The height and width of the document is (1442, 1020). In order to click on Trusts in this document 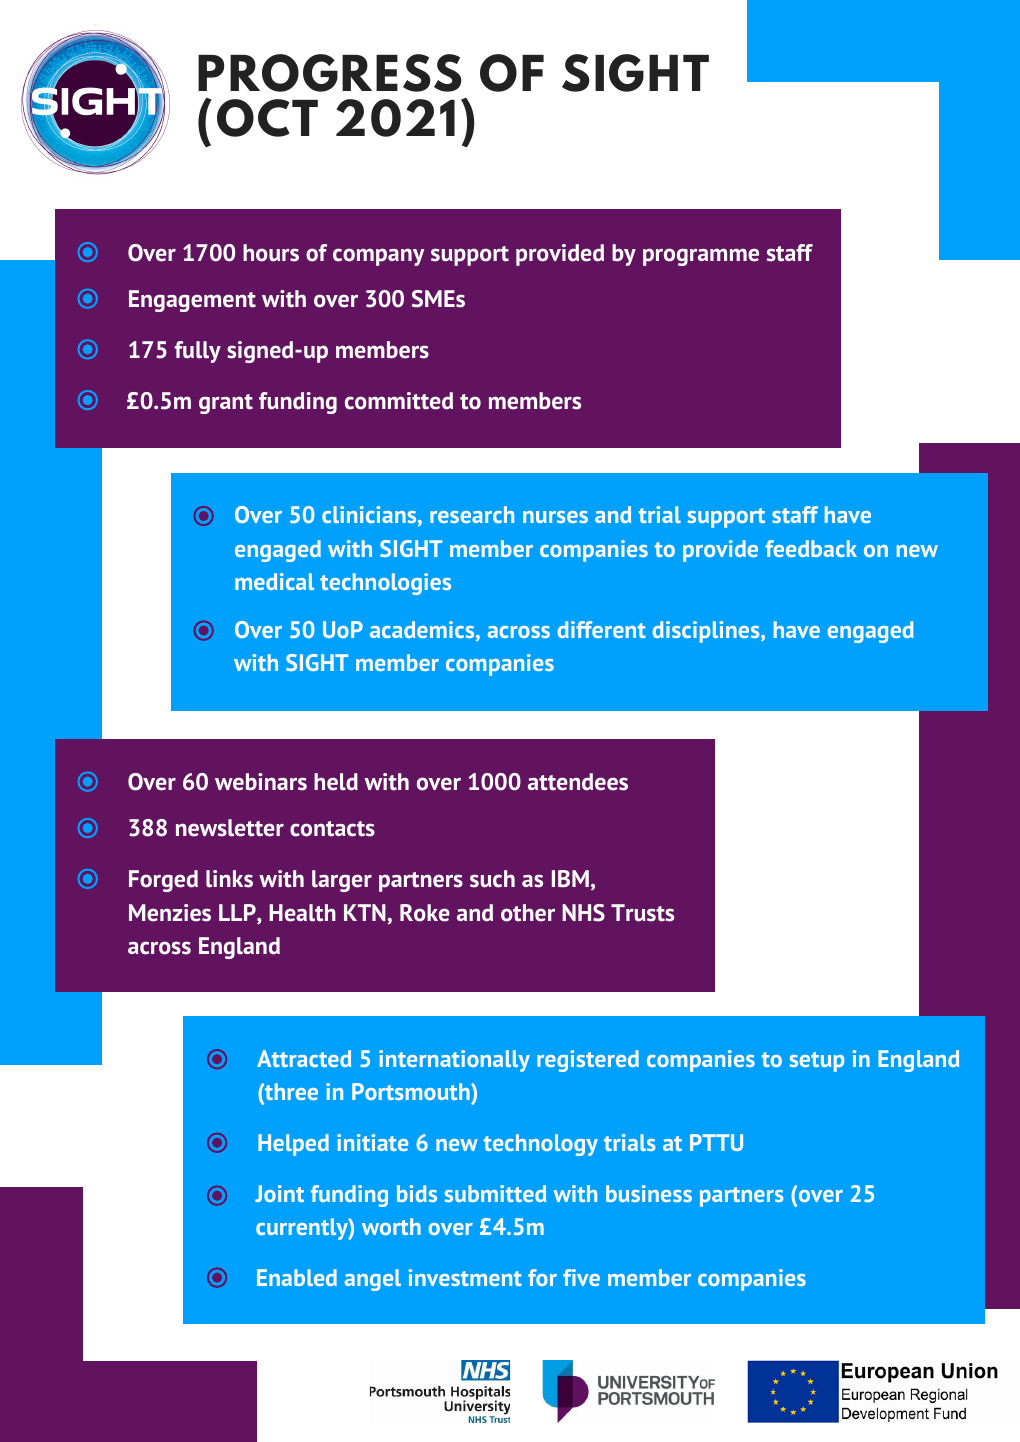, I will do `click(642, 913)`.
